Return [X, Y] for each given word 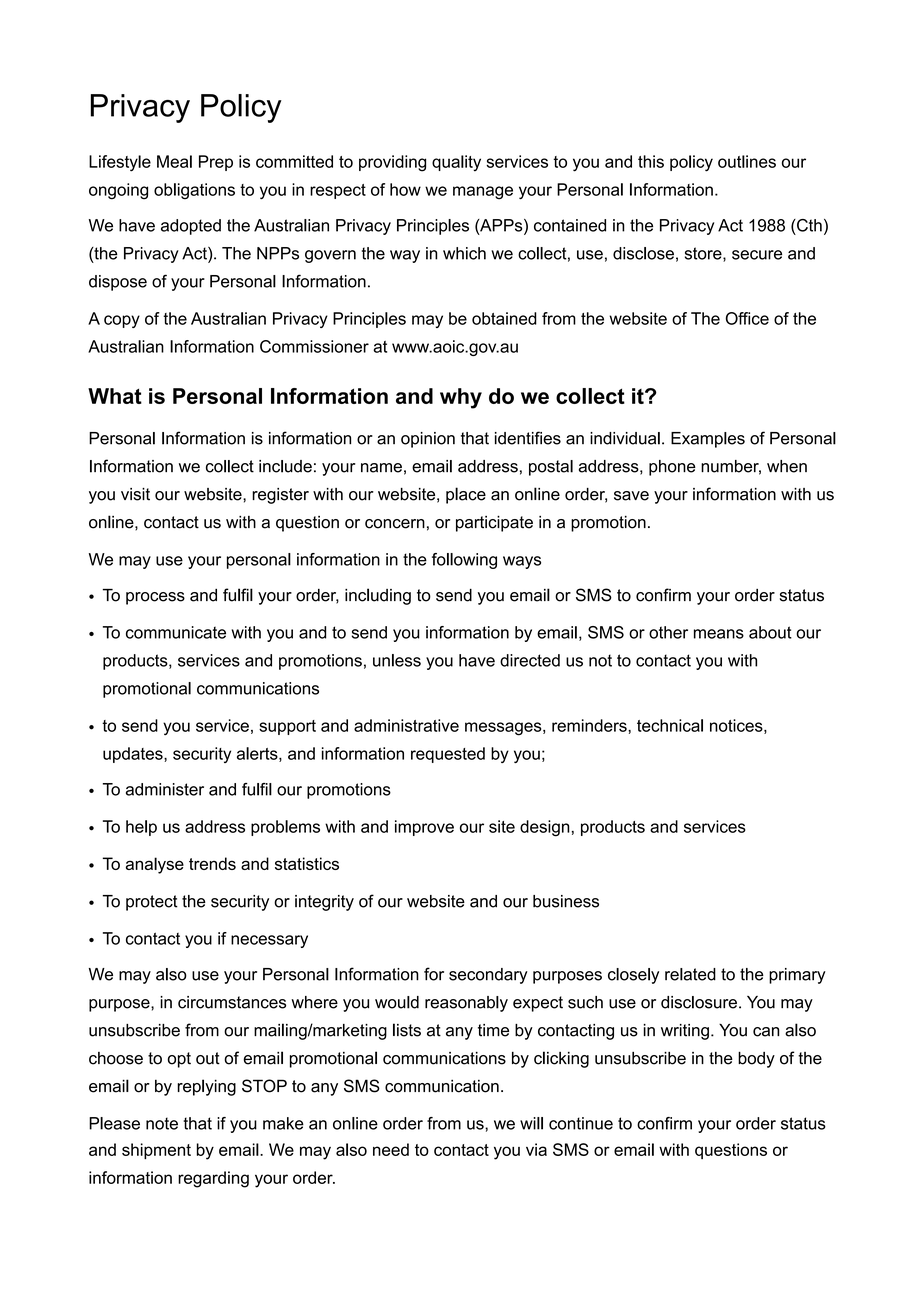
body [756, 1059]
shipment [156, 1151]
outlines [747, 161]
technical [670, 725]
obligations [194, 191]
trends [212, 863]
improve [424, 828]
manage [483, 193]
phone [672, 468]
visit [135, 494]
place [466, 495]
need [391, 1149]
